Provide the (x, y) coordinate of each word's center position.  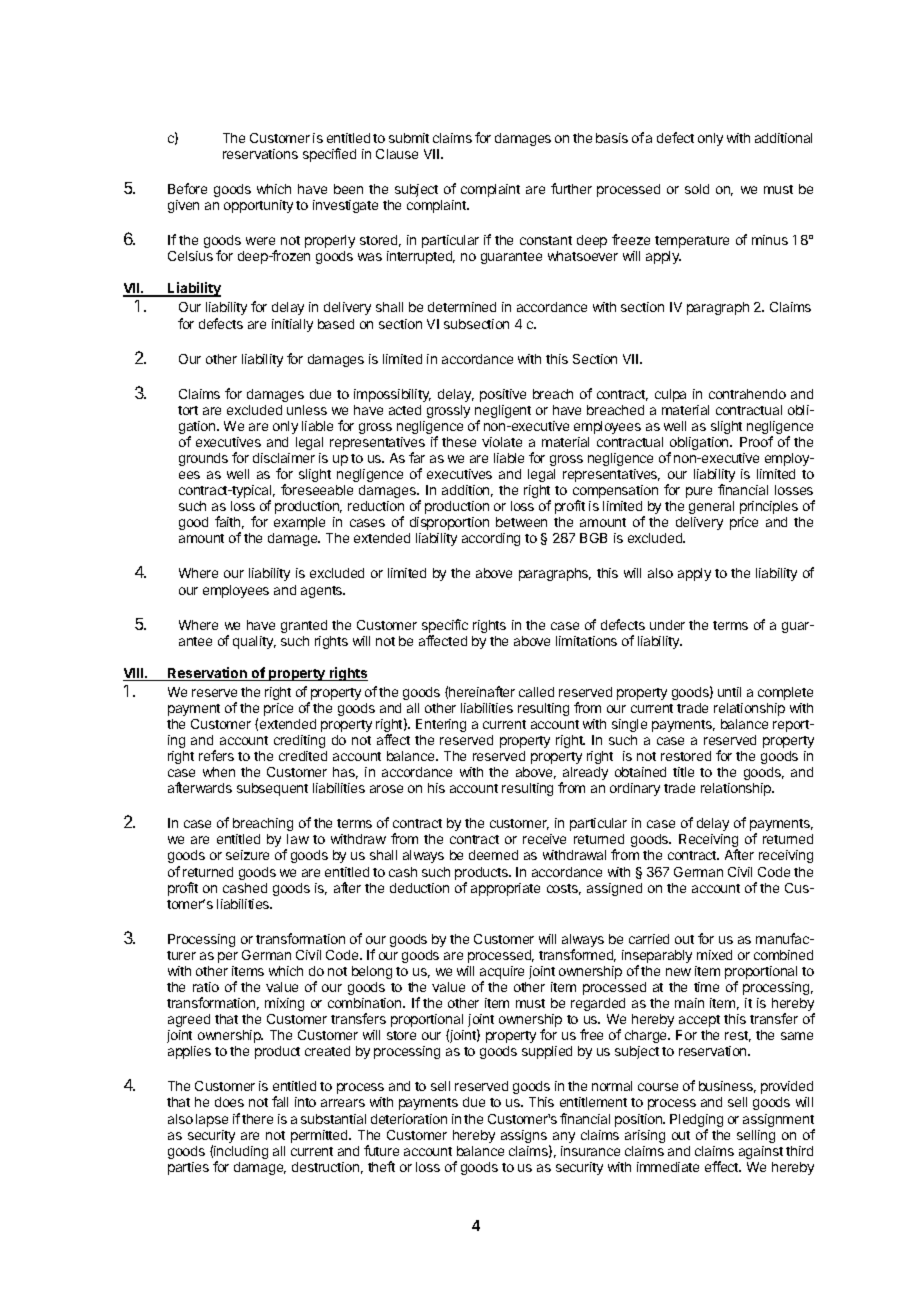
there (257, 1119)
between (521, 522)
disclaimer (284, 458)
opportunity (258, 206)
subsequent (272, 789)
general (711, 507)
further (571, 188)
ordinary (635, 789)
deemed (493, 855)
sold (697, 189)
